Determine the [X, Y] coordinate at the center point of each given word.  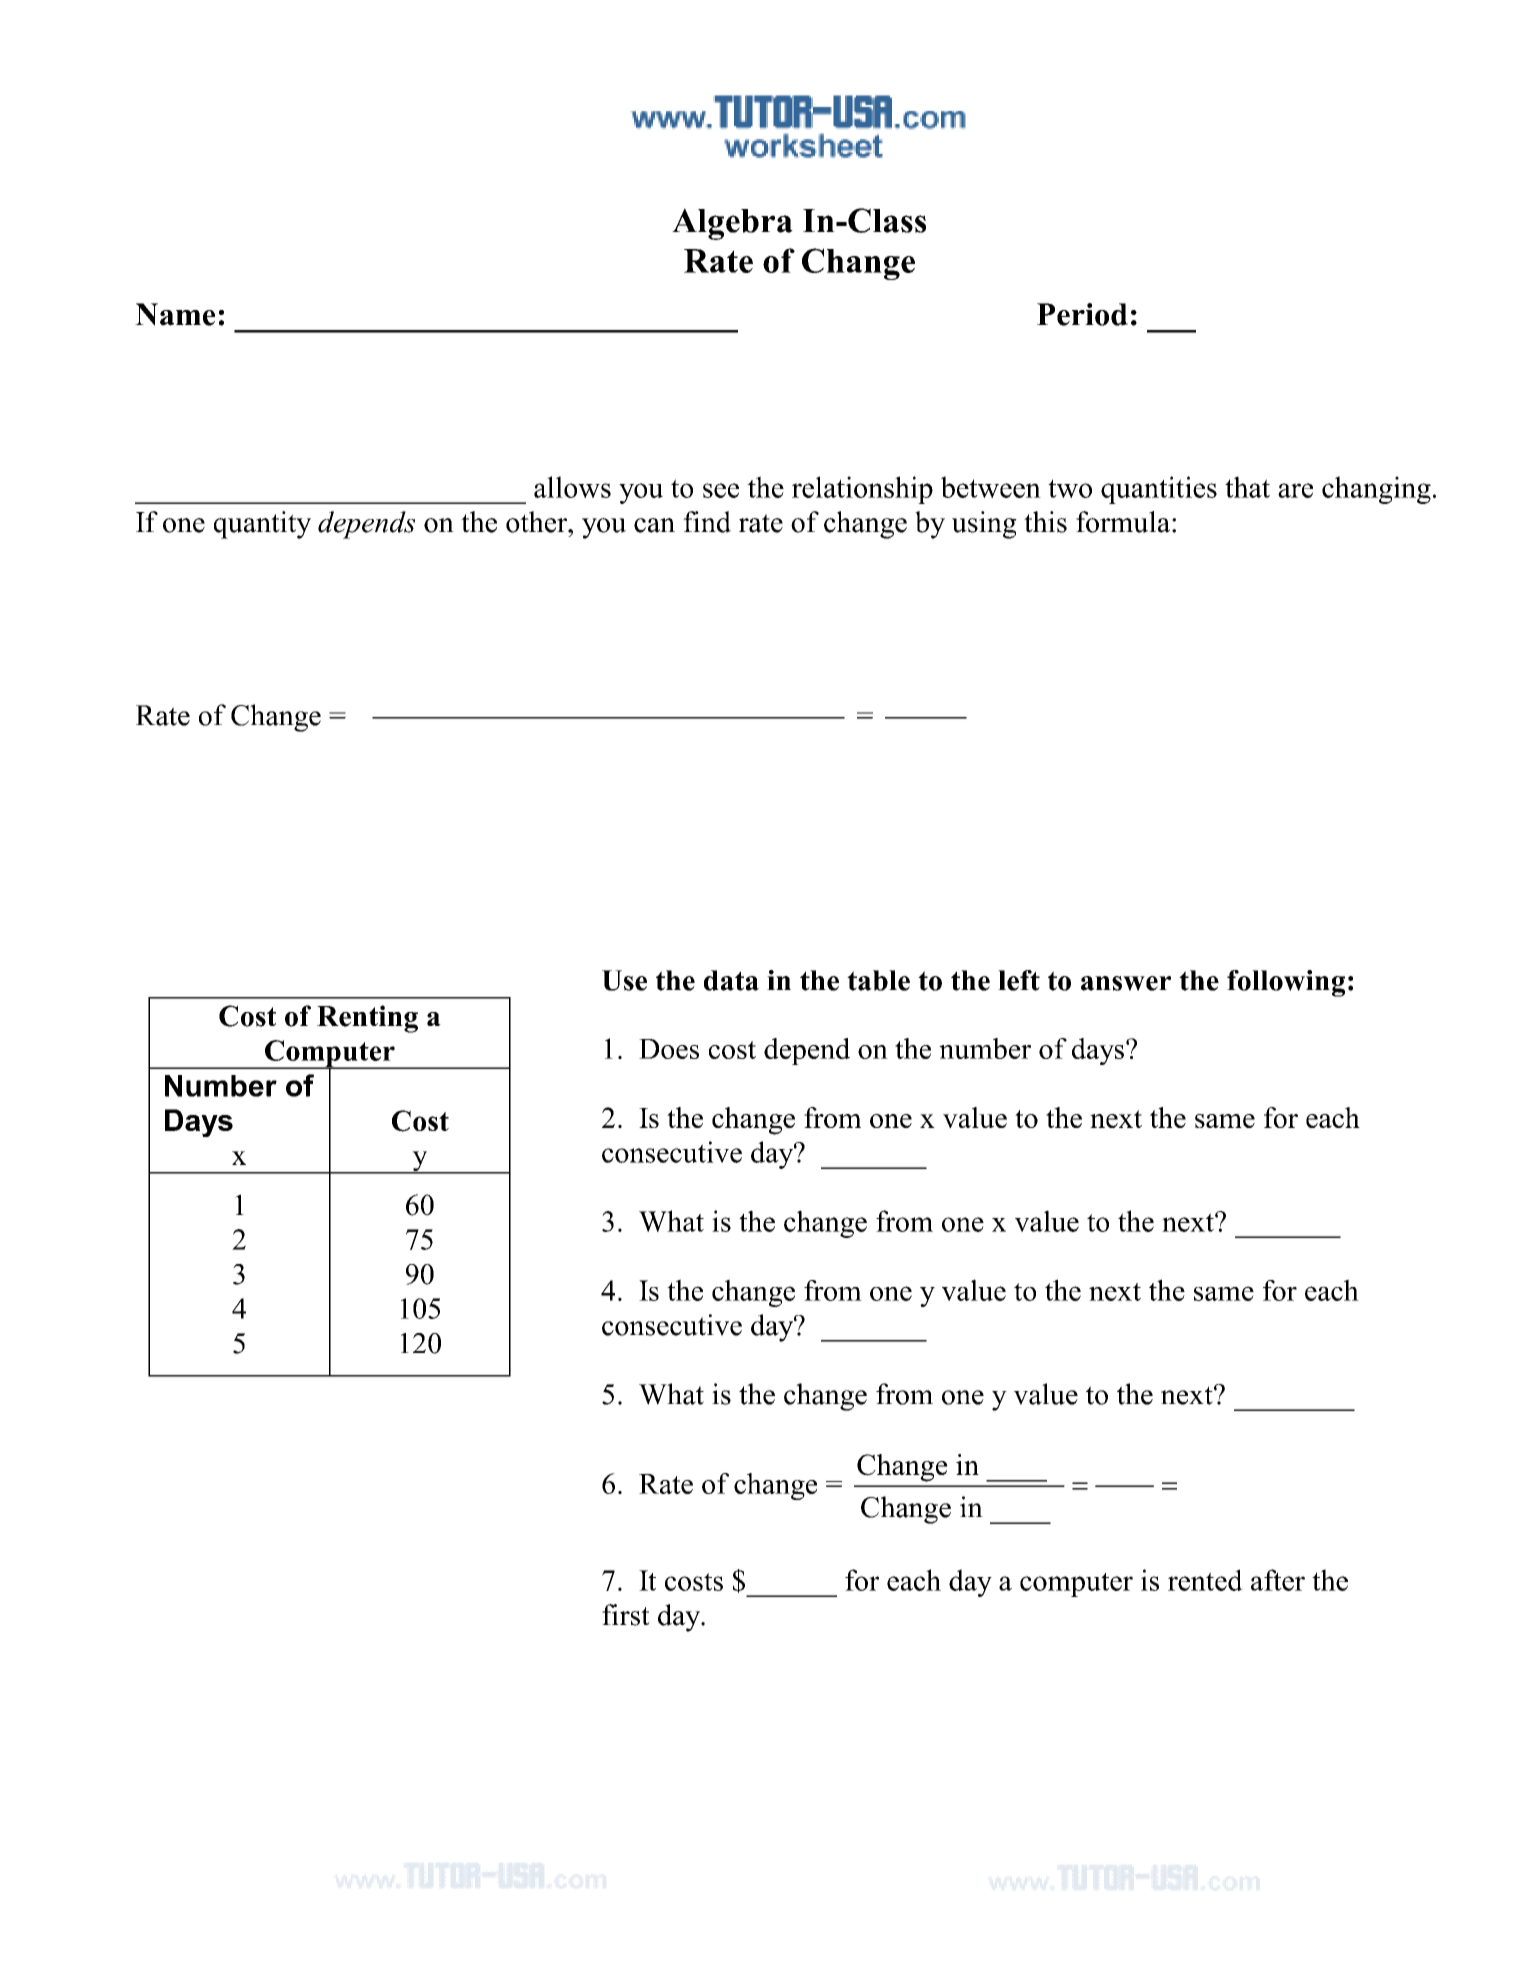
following [1286, 983]
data [731, 980]
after [1278, 1580]
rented [1205, 1580]
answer [1126, 983]
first [626, 1615]
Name [175, 314]
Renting [367, 1019]
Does [669, 1049]
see [721, 490]
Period [1082, 314]
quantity [262, 525]
